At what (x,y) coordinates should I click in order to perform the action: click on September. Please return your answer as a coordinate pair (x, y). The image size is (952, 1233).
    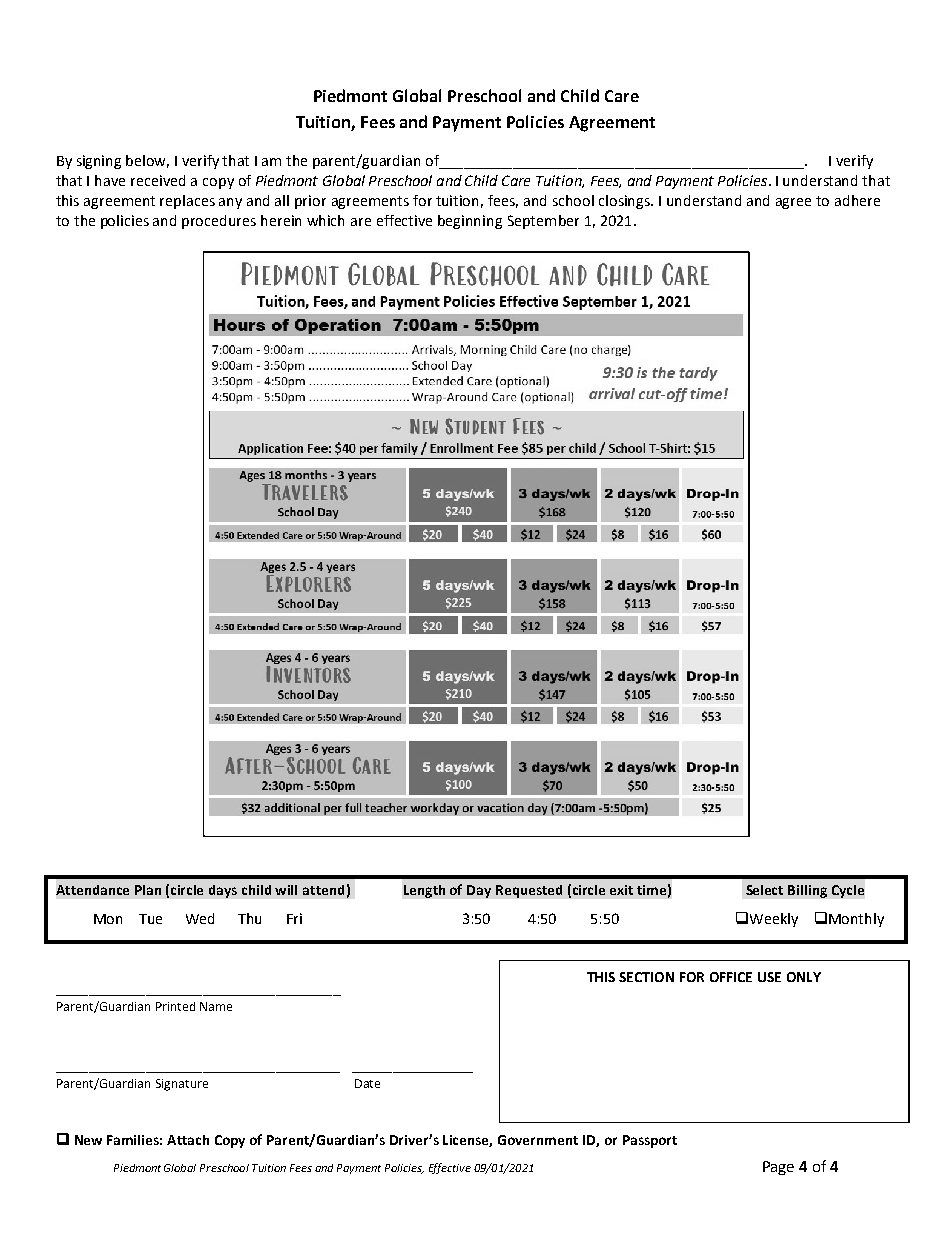
    Looking at the image, I should click on (543, 222).
